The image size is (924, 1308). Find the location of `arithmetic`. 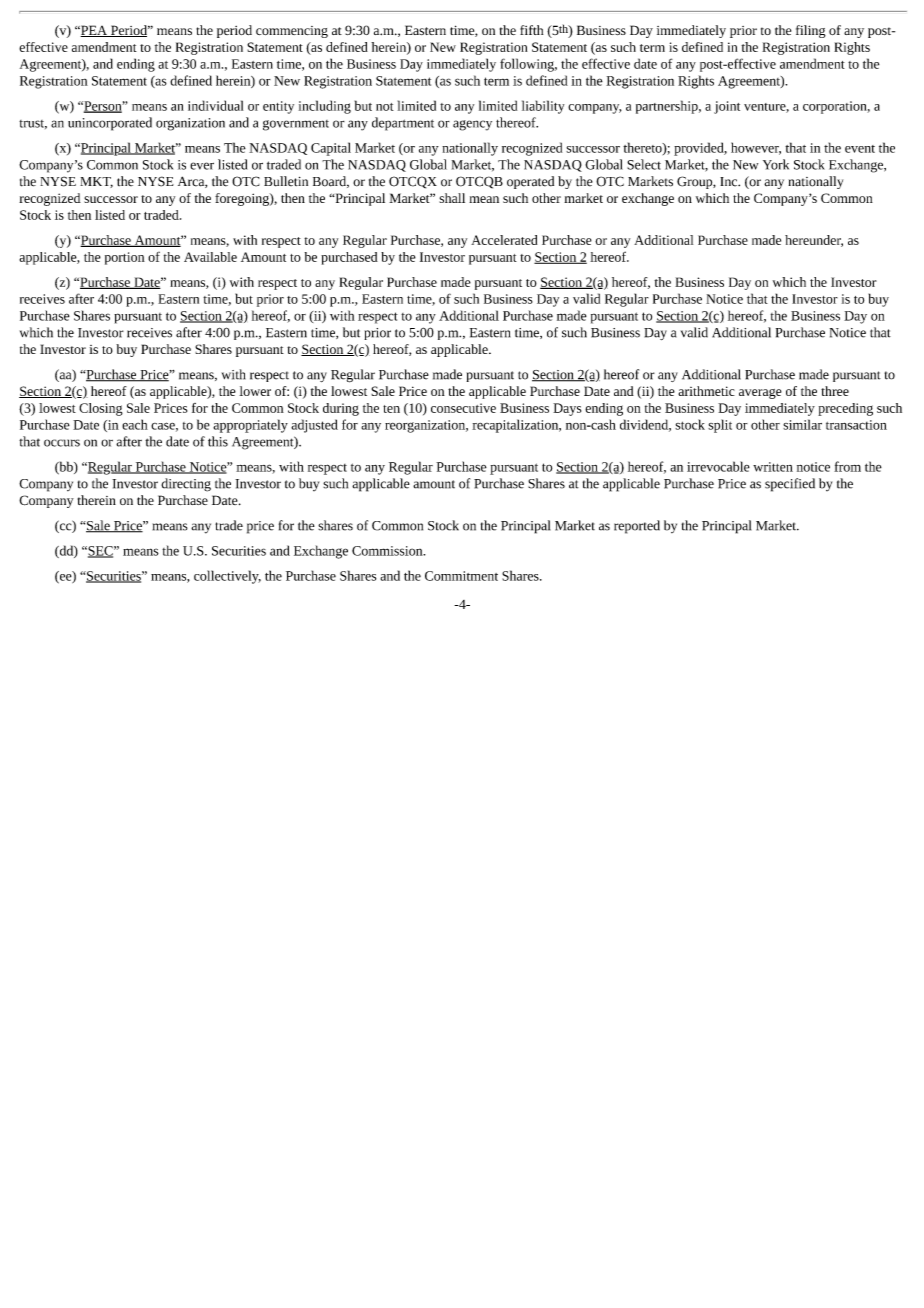

arithmetic is located at coordinates (706, 391).
